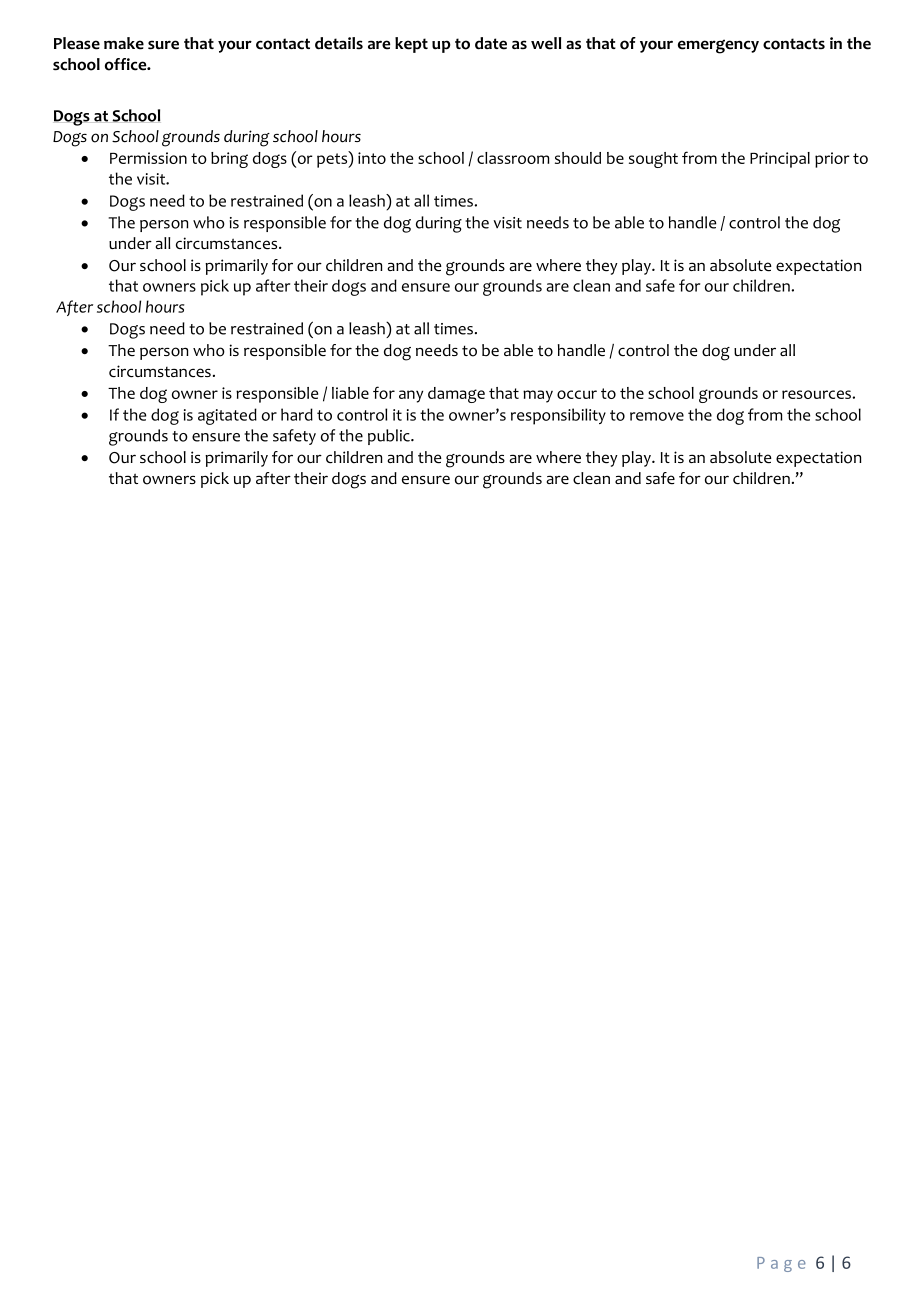 This page has width=924, height=1308. What do you see at coordinates (390, 437) in the page?
I see `public` at bounding box center [390, 437].
